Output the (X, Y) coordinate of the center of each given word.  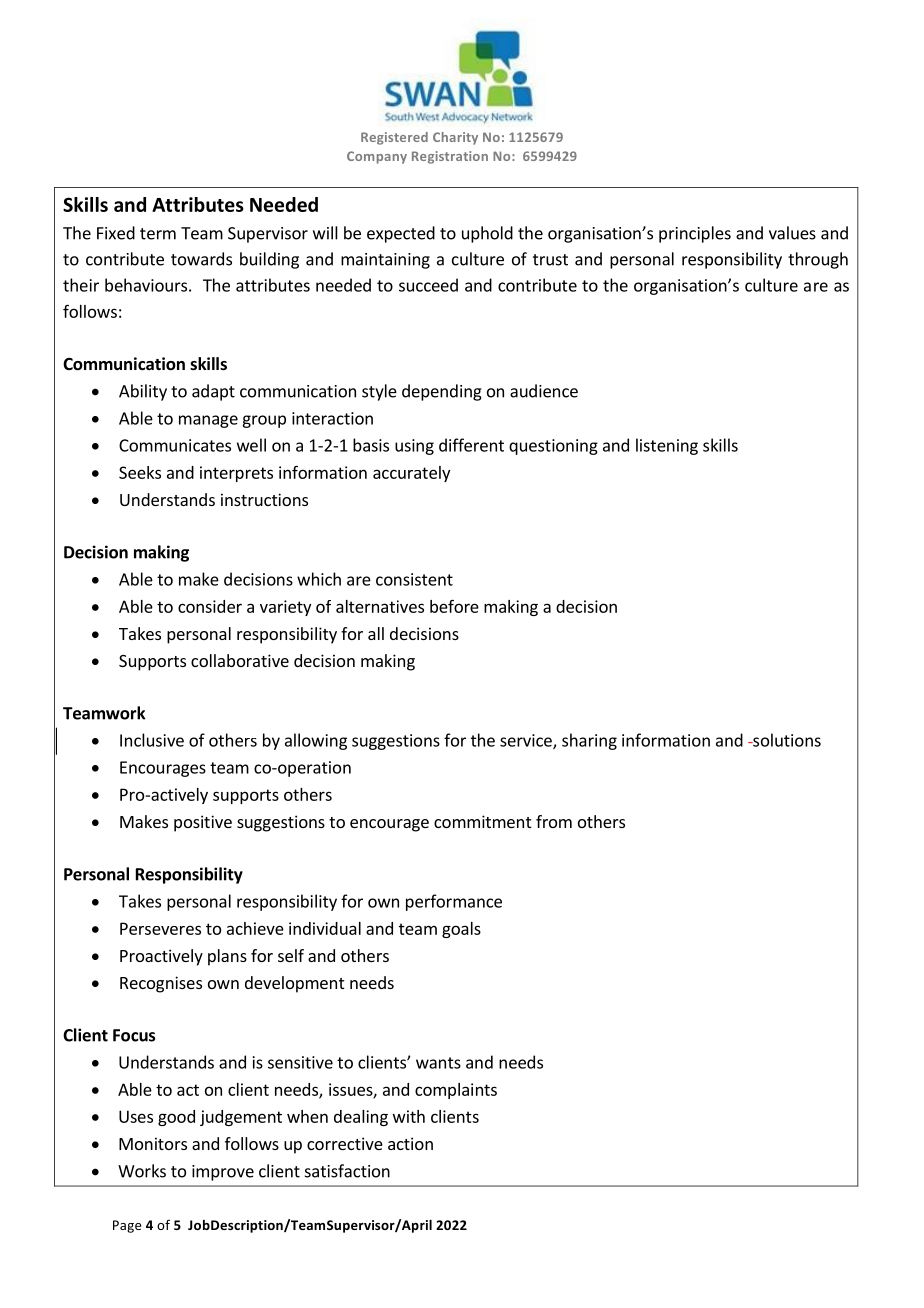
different (471, 445)
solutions (786, 740)
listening (667, 446)
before (454, 606)
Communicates (175, 445)
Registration (450, 157)
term (158, 234)
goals (461, 930)
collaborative (240, 660)
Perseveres (160, 928)
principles (695, 234)
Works (142, 1171)
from (554, 821)
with (409, 1116)
